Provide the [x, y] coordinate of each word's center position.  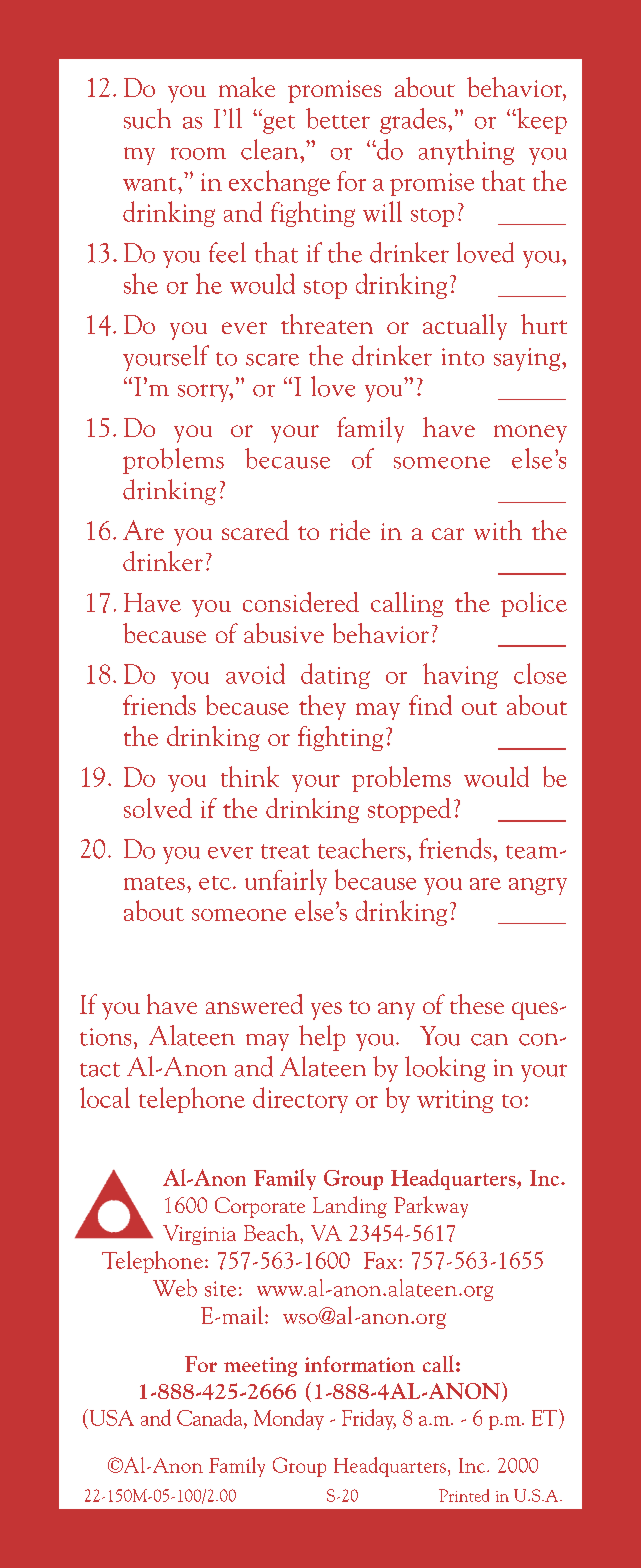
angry [538, 886]
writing [455, 1101]
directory [300, 1100]
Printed [464, 1495]
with [498, 530]
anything [466, 152]
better [338, 118]
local [105, 1097]
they [322, 707]
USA [110, 1417]
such [147, 118]
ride [350, 530]
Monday [289, 1419]
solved [158, 808]
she [141, 283]
